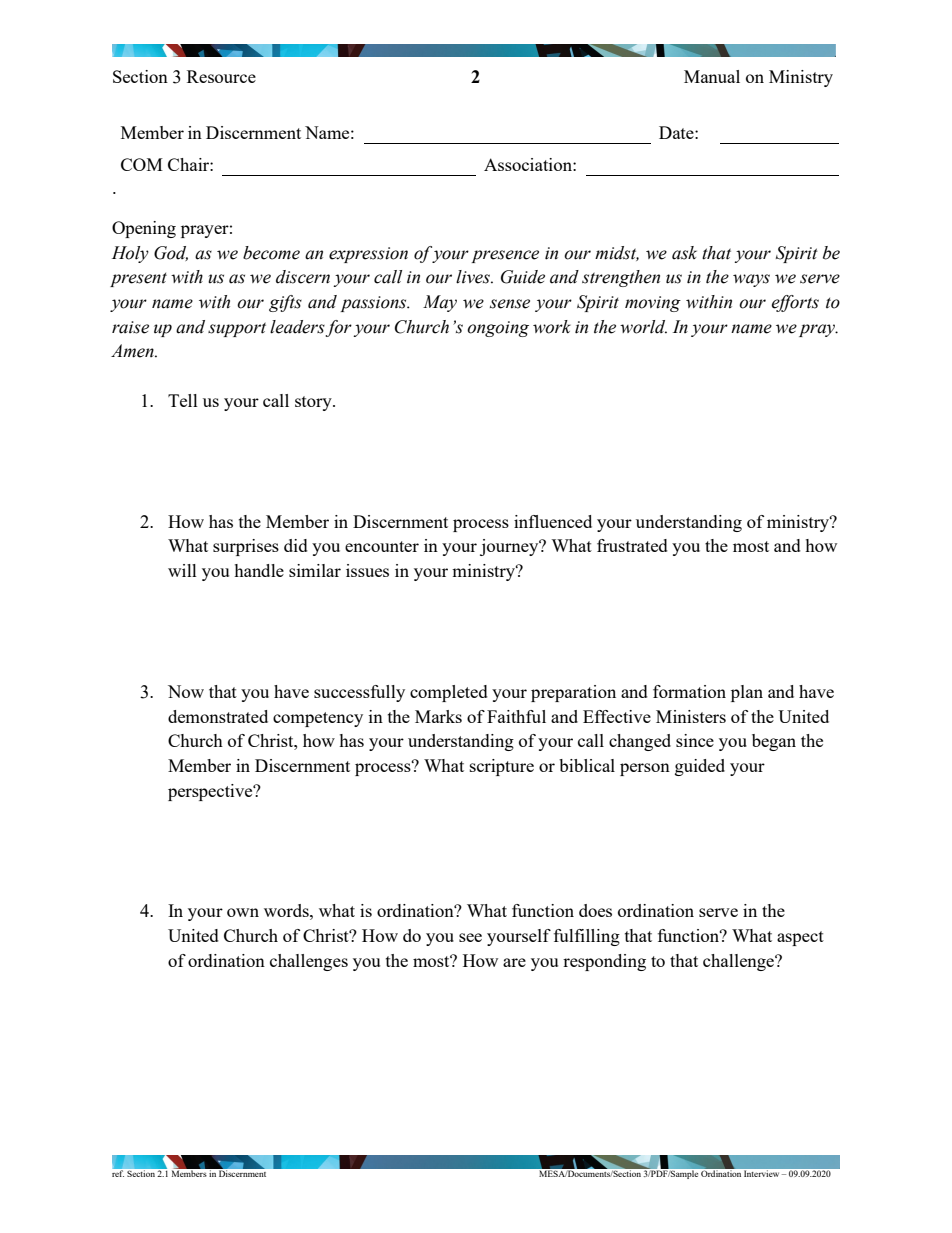 This screenshot has width=952, height=1233. I want to click on Resource, so click(221, 76).
